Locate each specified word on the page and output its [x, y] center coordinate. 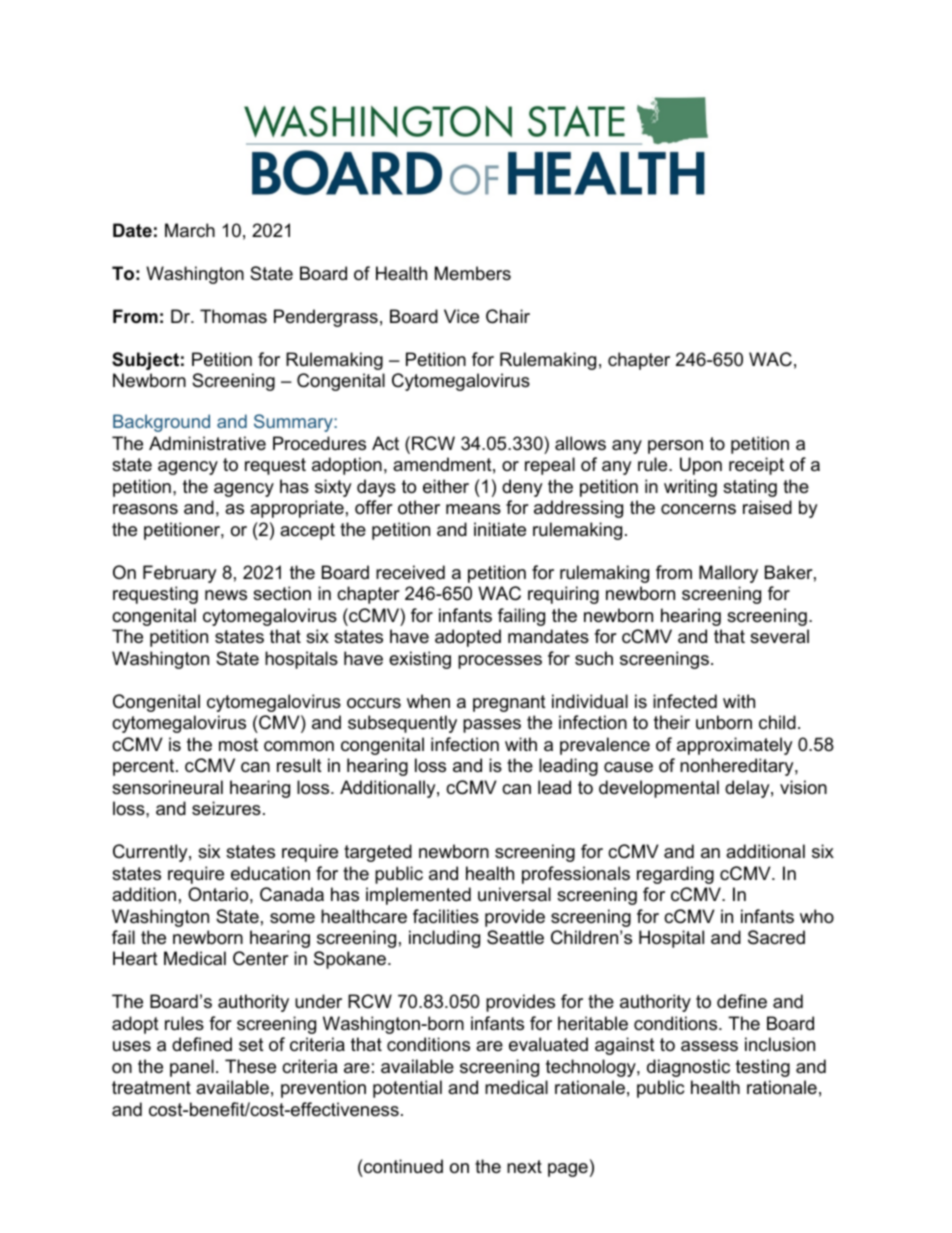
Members [473, 273]
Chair [508, 316]
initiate [500, 529]
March [190, 230]
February [180, 574]
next [524, 1166]
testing [763, 1068]
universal [514, 894]
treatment [151, 1088]
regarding [675, 875]
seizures [226, 808]
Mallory [728, 574]
